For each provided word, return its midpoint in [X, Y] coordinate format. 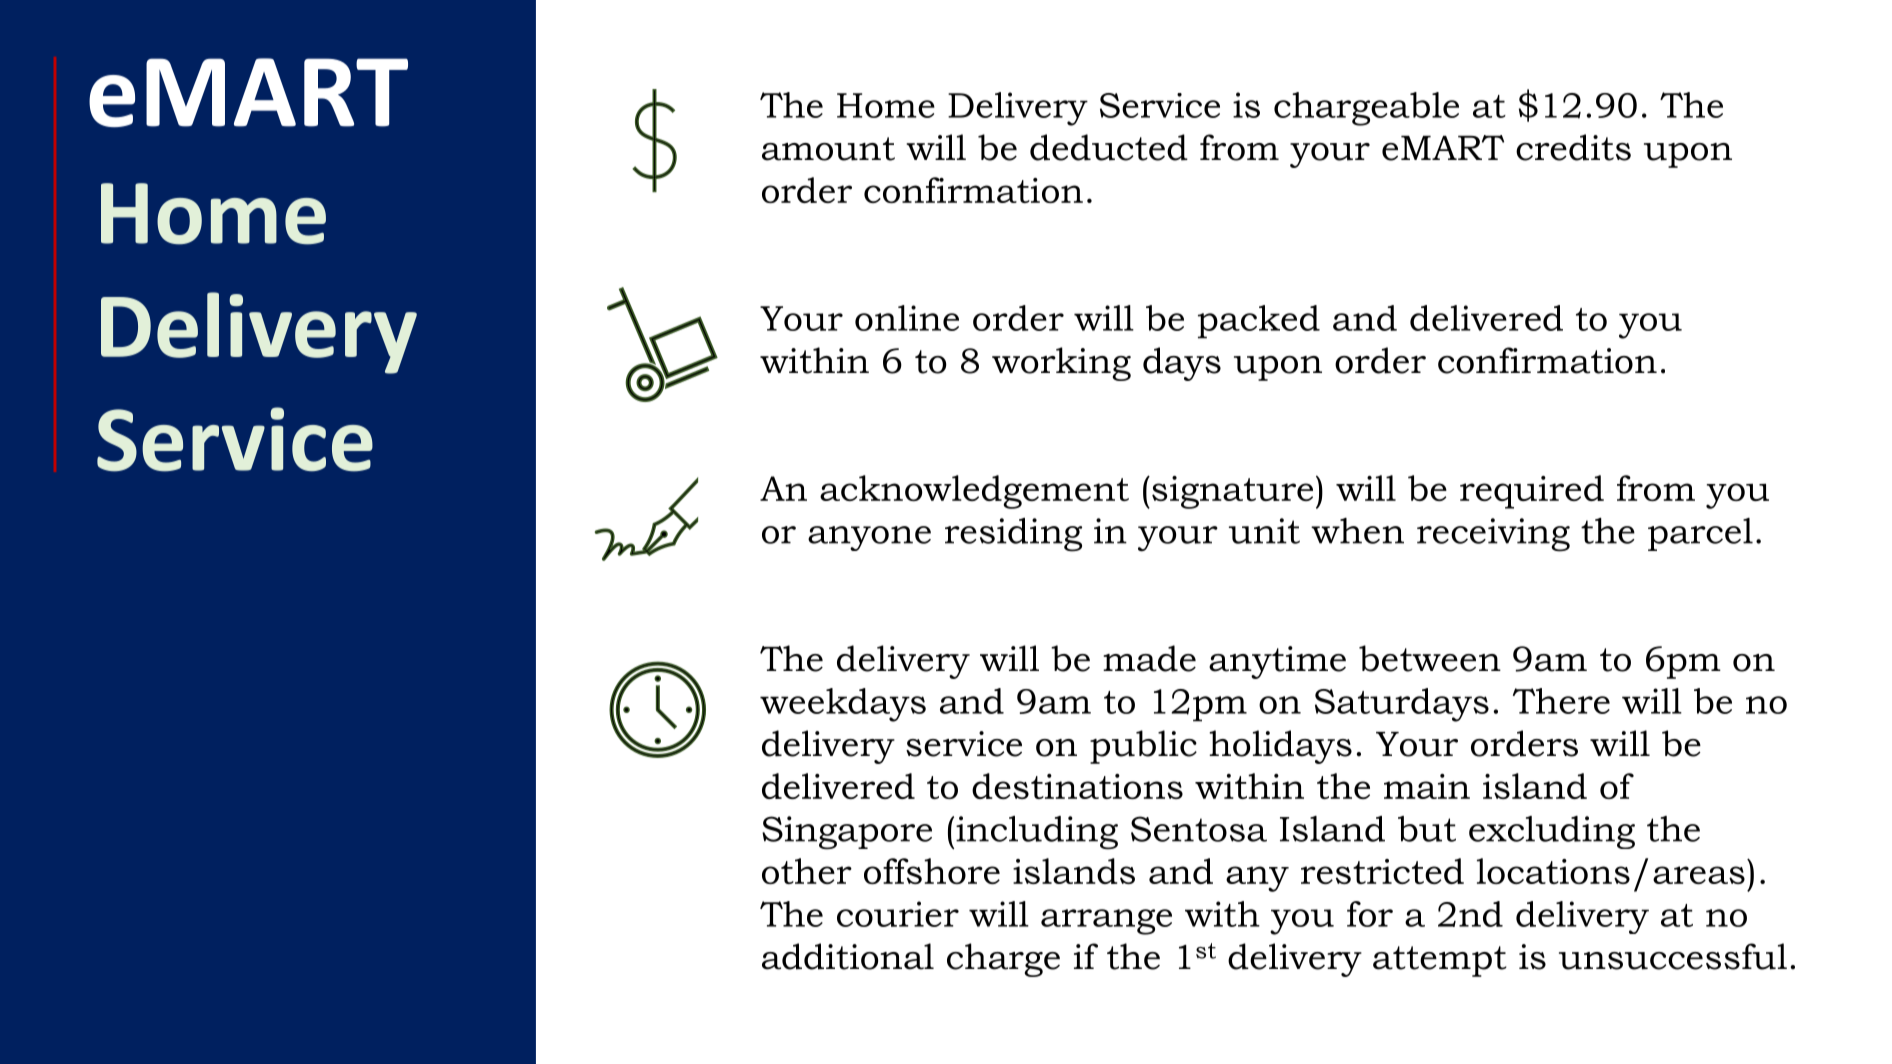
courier [898, 914]
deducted [1109, 147]
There [1561, 701]
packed [1259, 322]
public [1143, 747]
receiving [1493, 535]
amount [828, 149]
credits [1573, 147]
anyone [869, 538]
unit [1264, 531]
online [907, 318]
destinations [1077, 786]
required [1532, 492]
